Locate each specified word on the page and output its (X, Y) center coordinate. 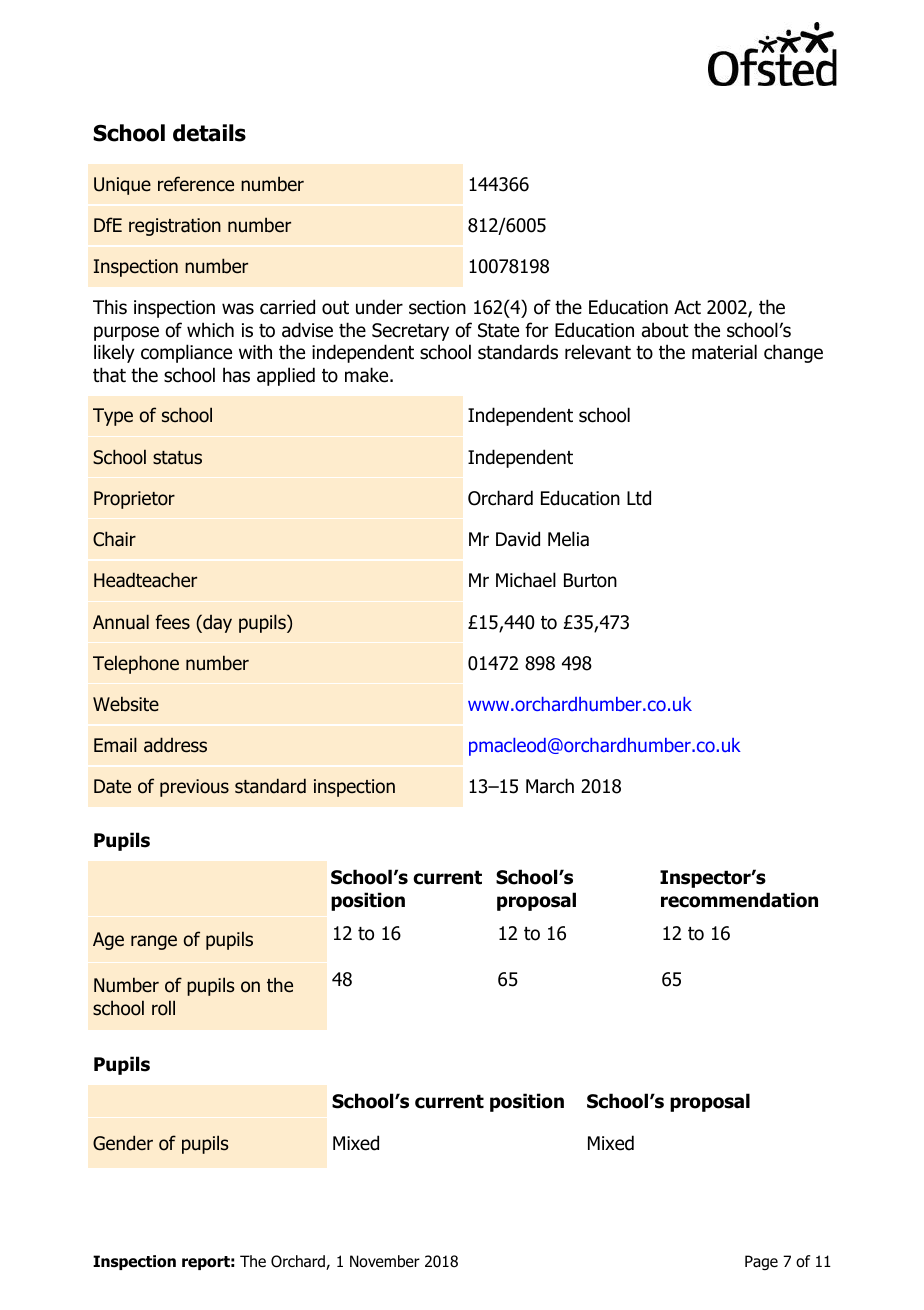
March (550, 786)
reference (196, 184)
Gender (123, 1143)
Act (687, 307)
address (175, 745)
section (437, 307)
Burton (590, 580)
